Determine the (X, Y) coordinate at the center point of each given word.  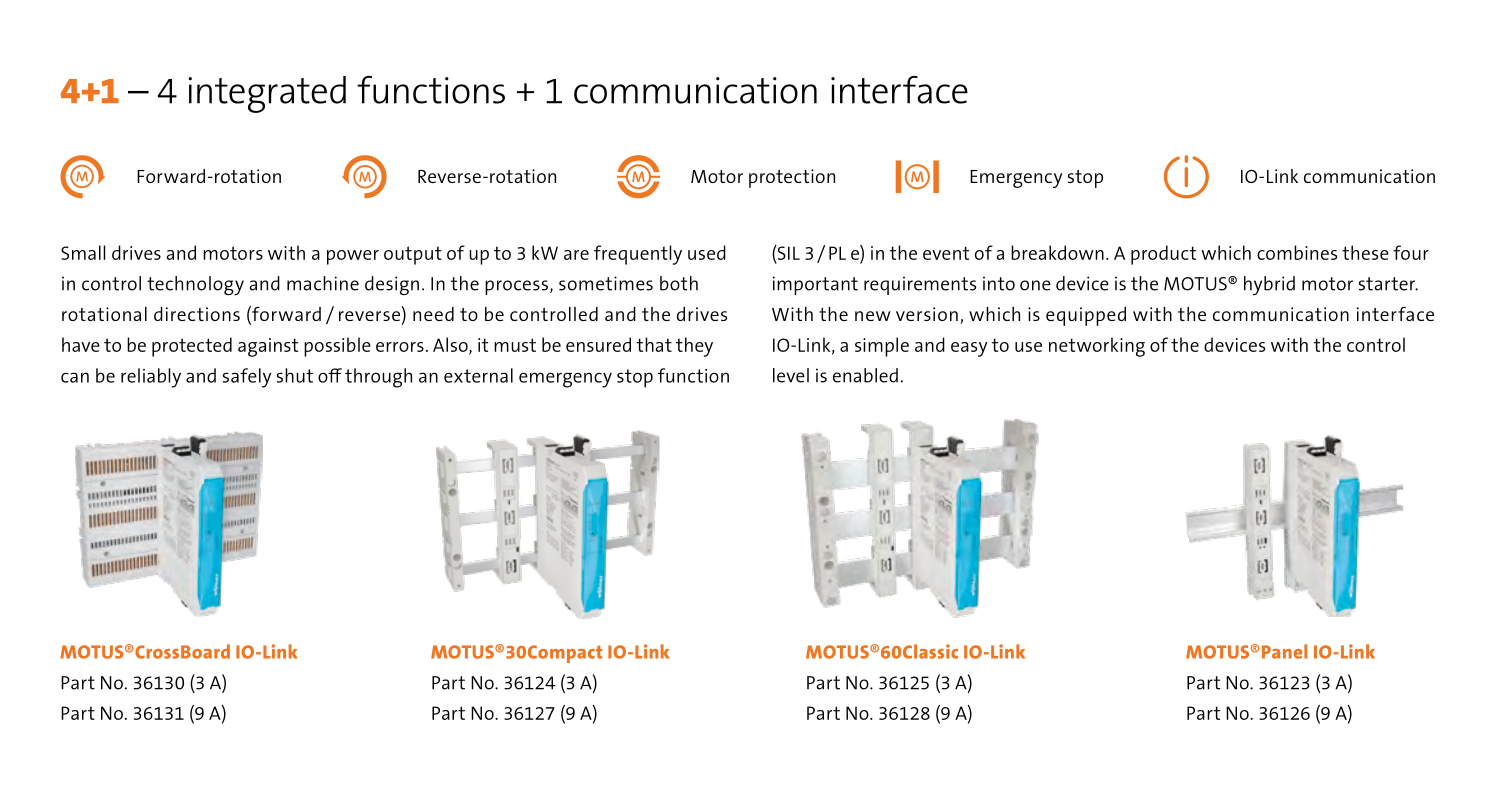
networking (1097, 347)
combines (1297, 252)
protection (792, 178)
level (791, 375)
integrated (267, 94)
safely (247, 378)
